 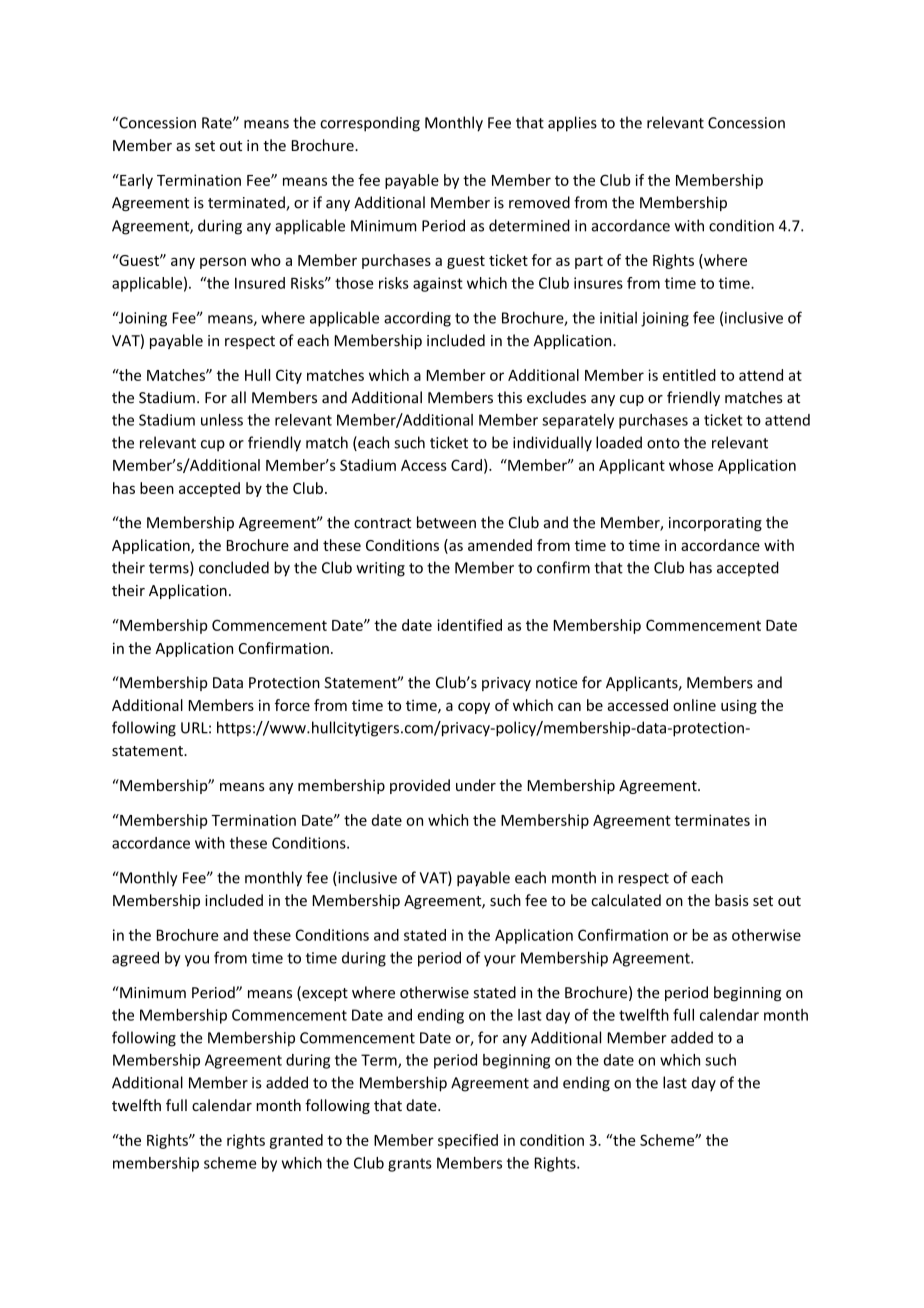 What do you see at coordinates (500, 961) in the screenshot?
I see `your` at bounding box center [500, 961].
